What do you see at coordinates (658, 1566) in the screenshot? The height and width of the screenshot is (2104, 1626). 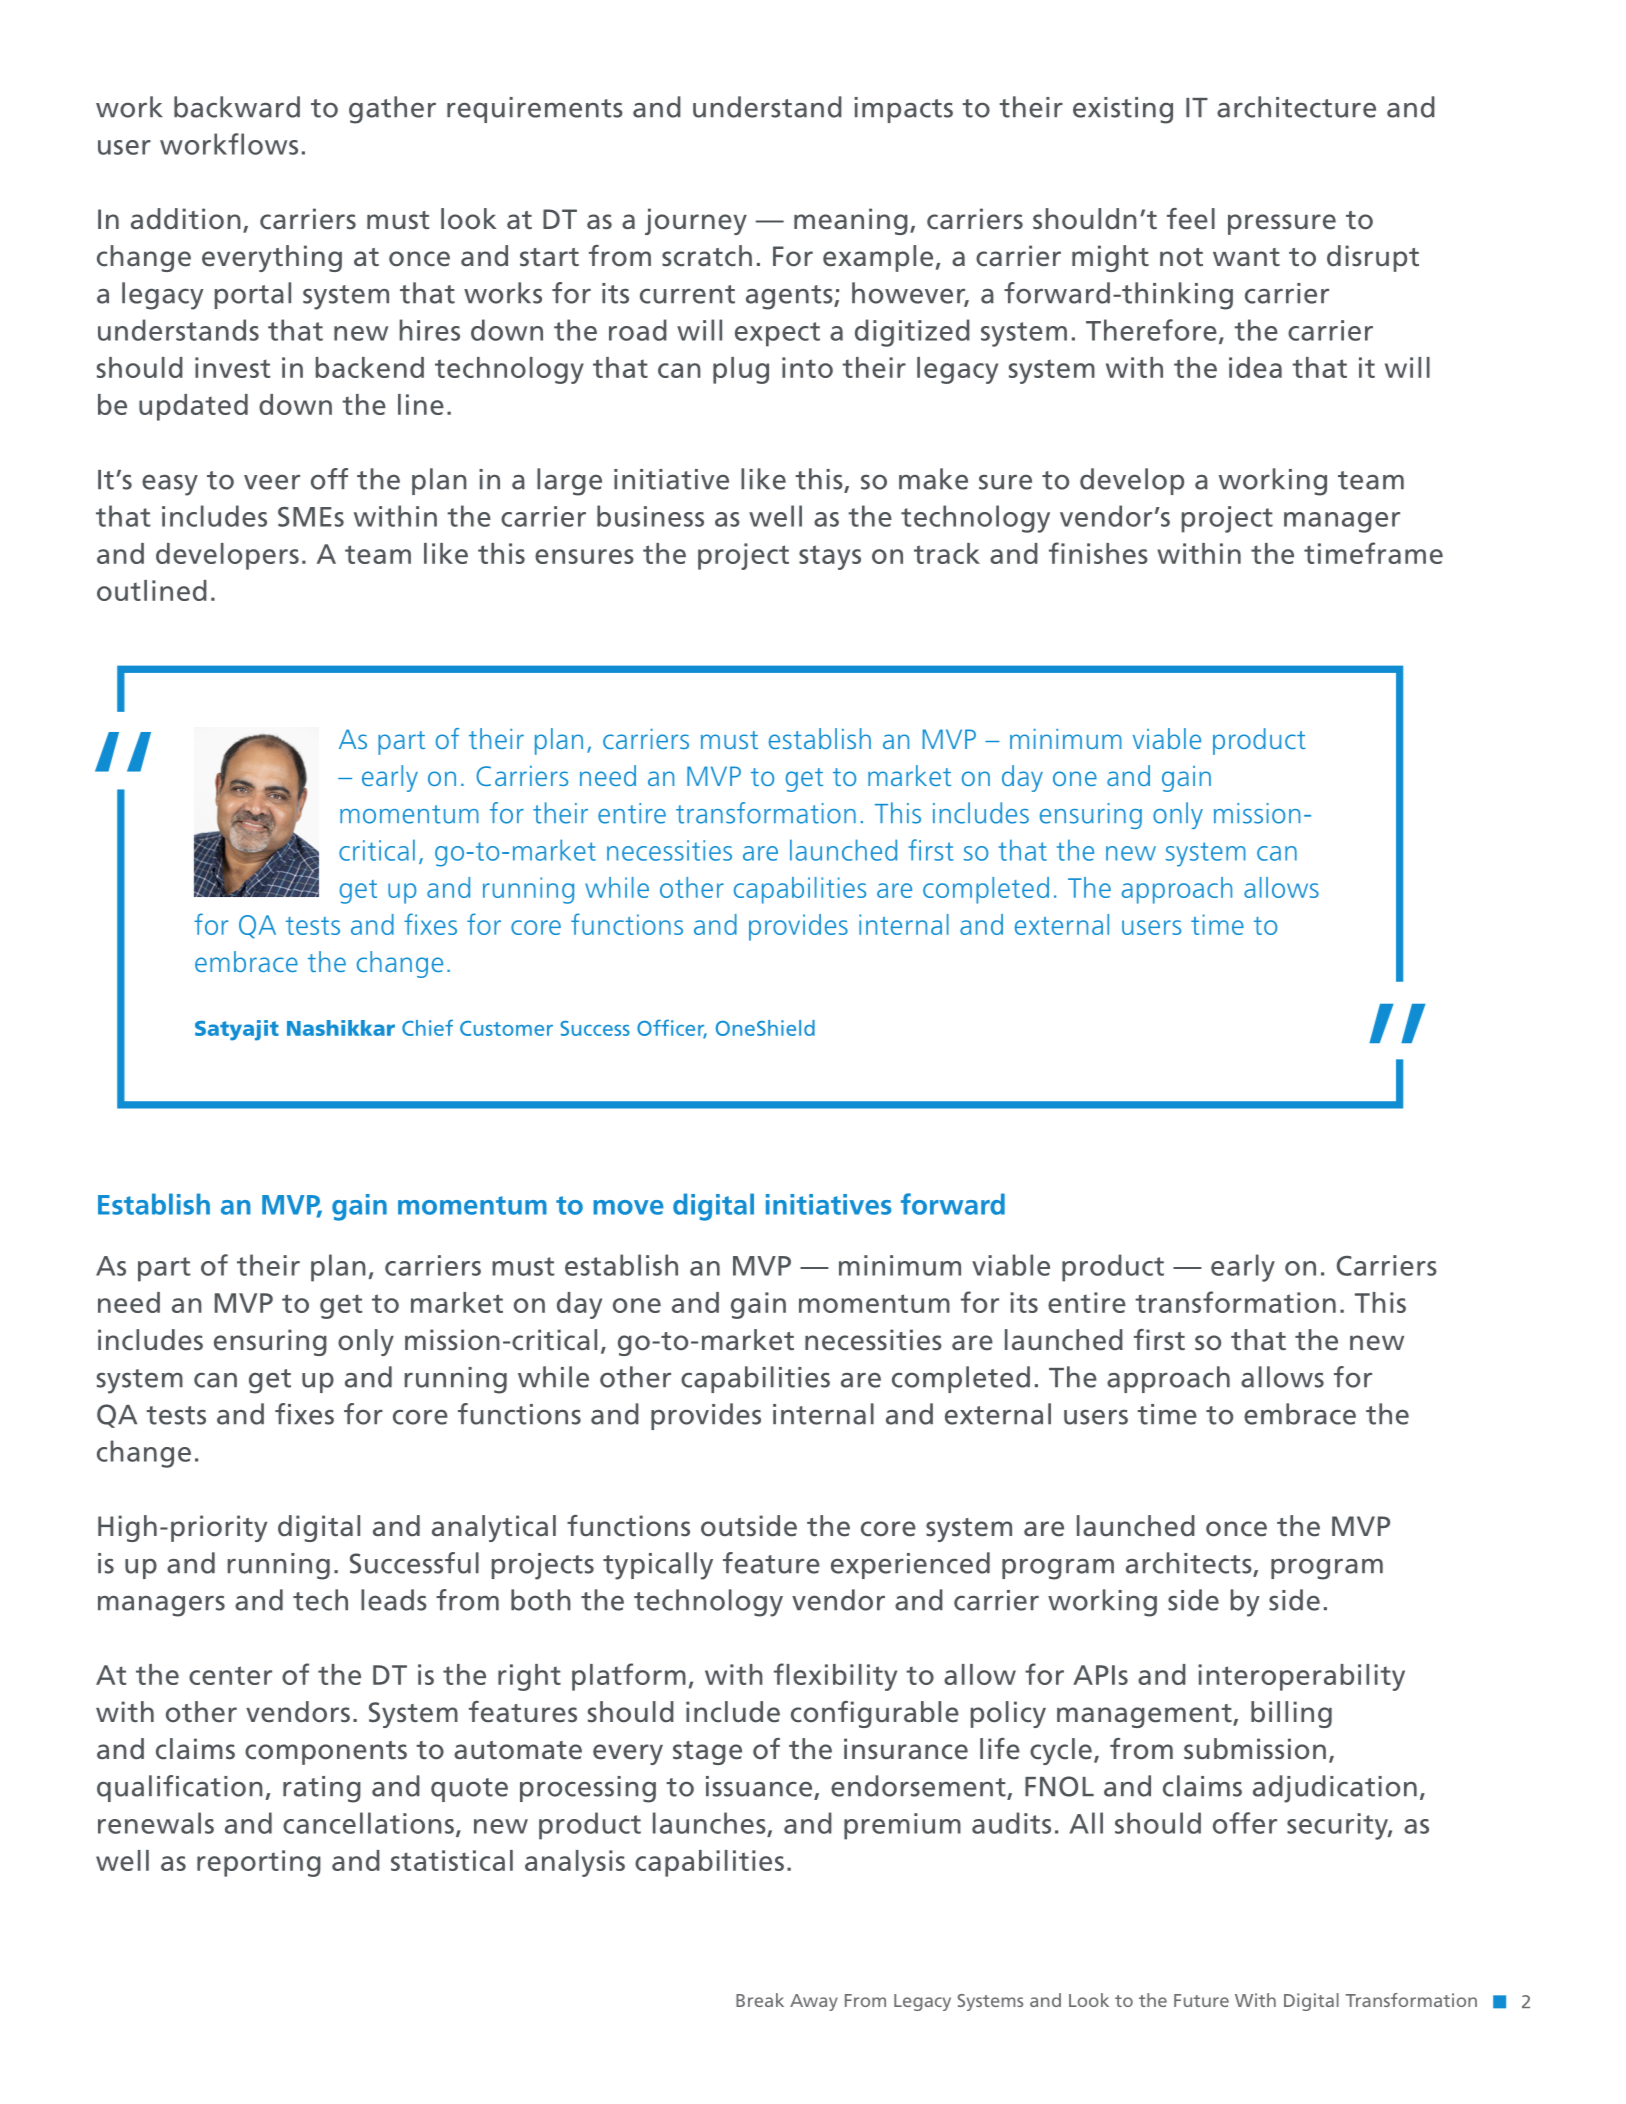 I see `typically` at bounding box center [658, 1566].
